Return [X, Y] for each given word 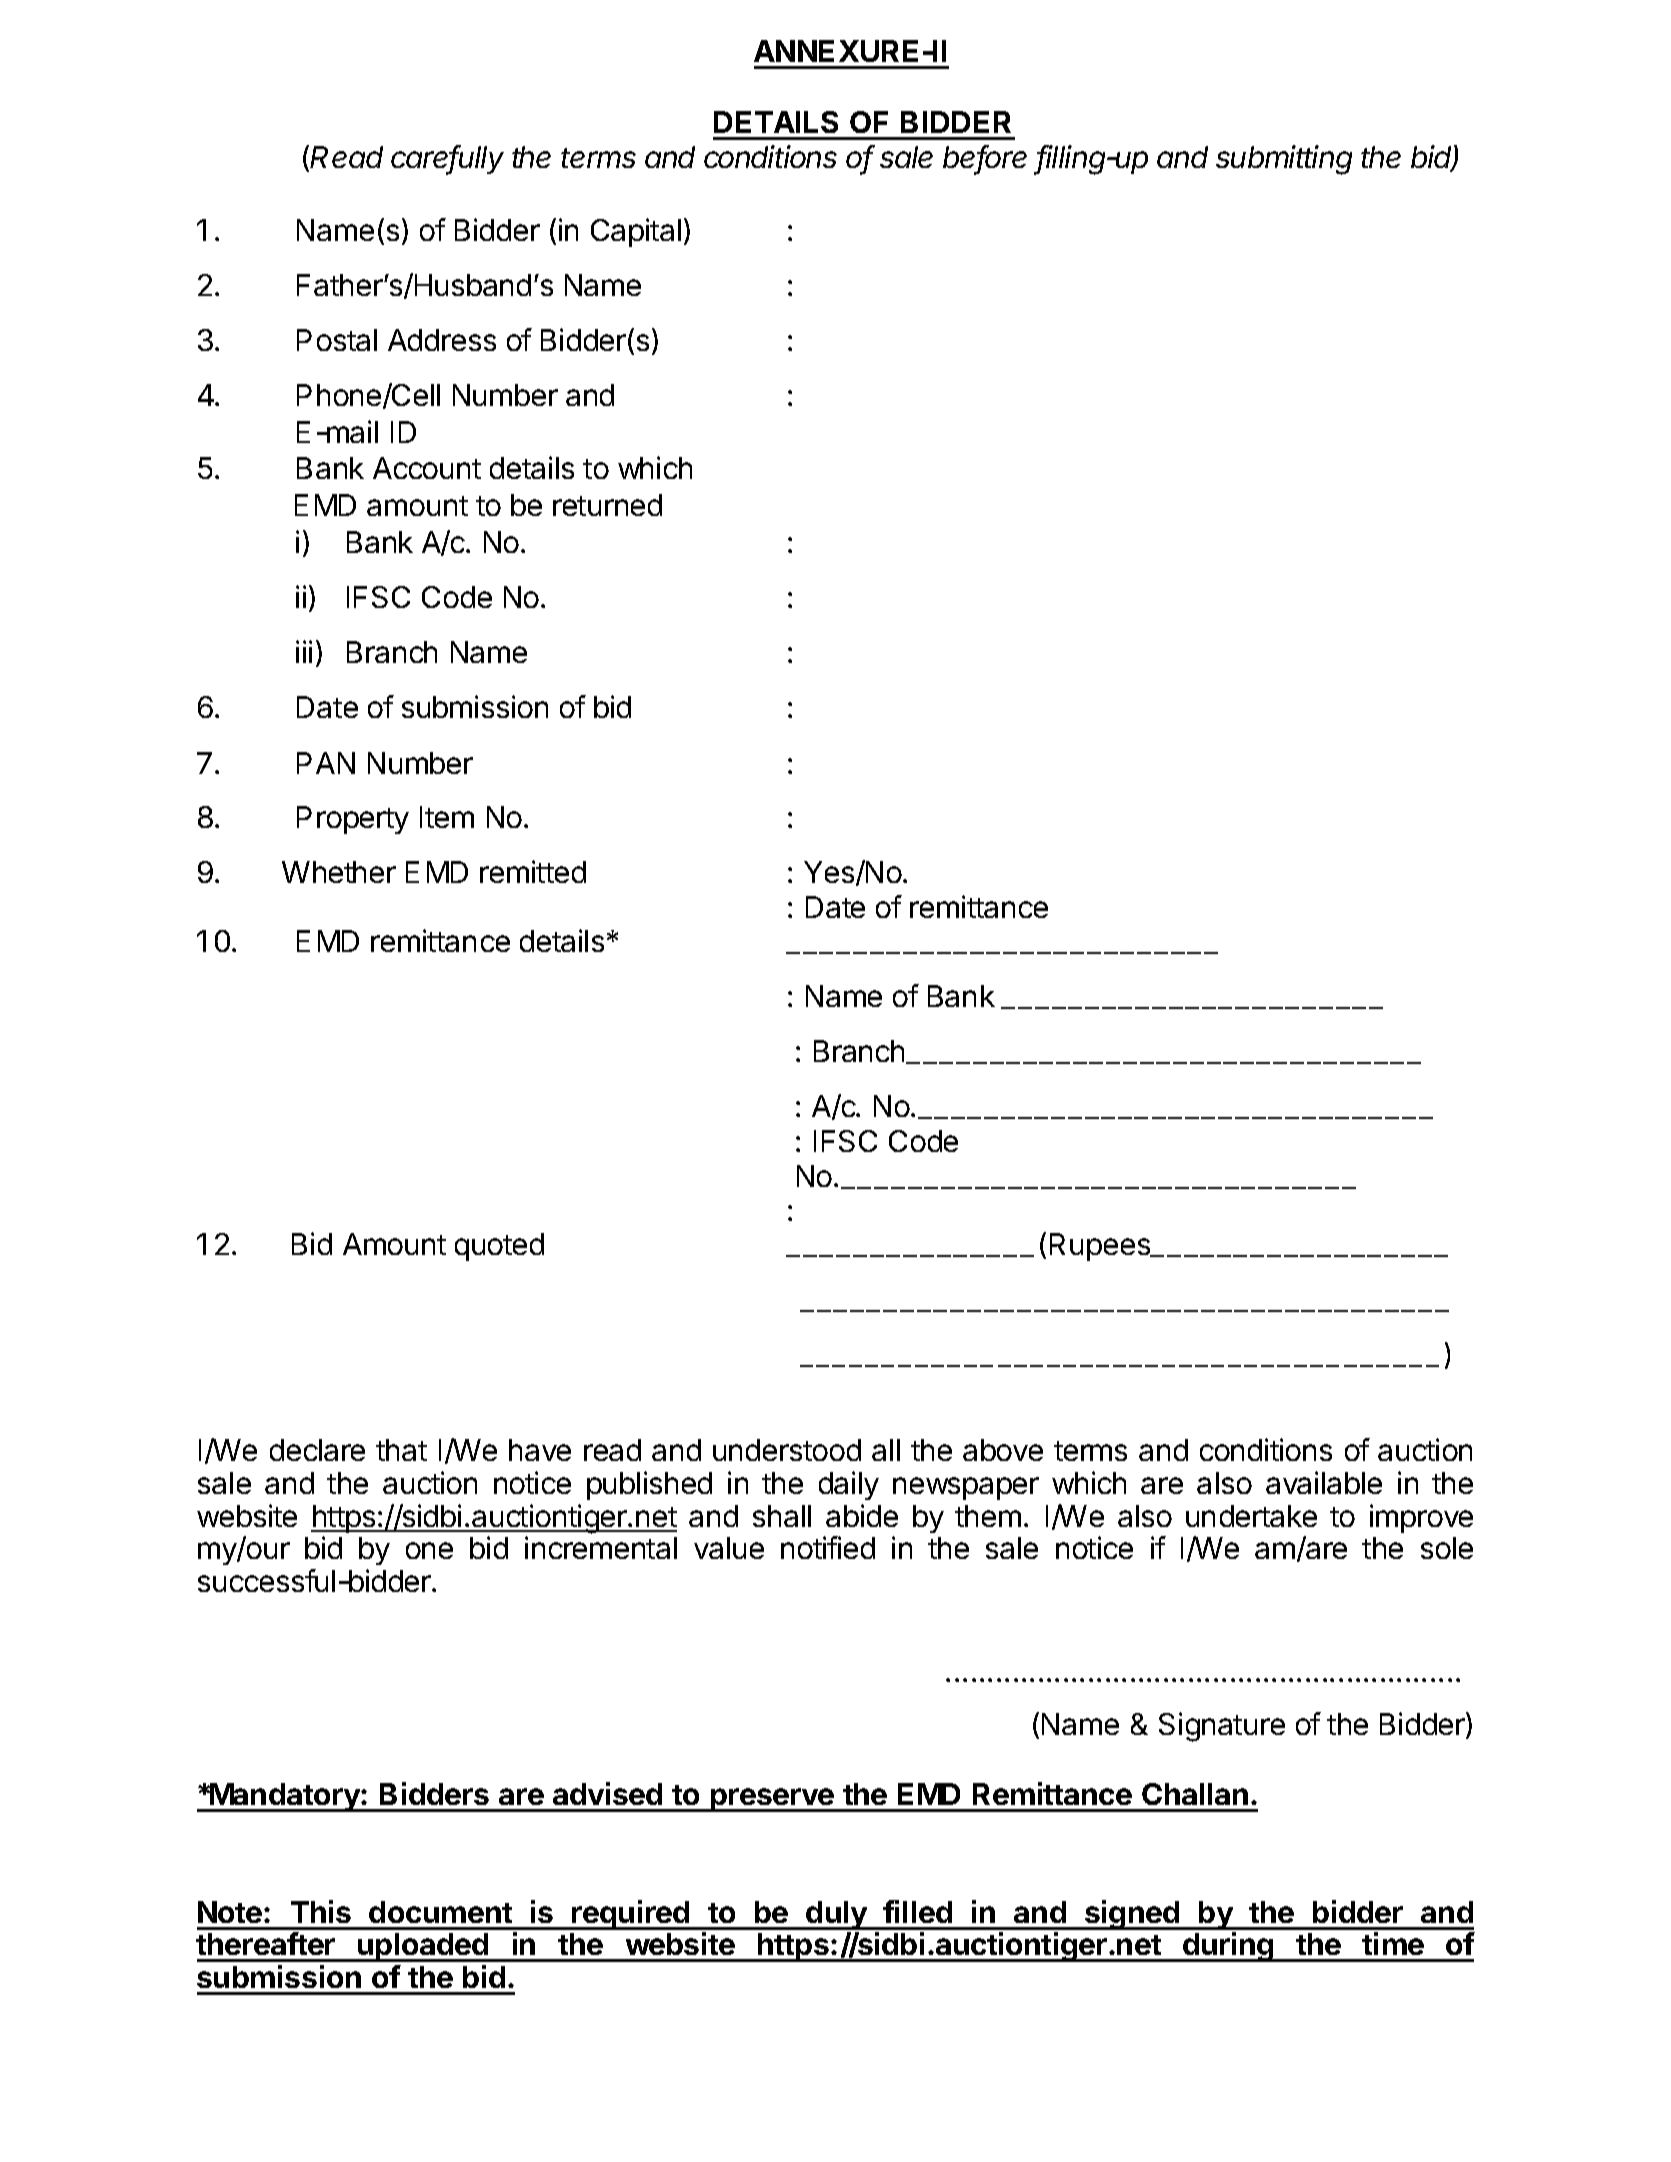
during [1228, 1947]
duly [837, 1915]
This [321, 1911]
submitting [1284, 160]
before [985, 158]
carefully [447, 160]
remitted [533, 871]
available [1324, 1482]
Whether [339, 872]
